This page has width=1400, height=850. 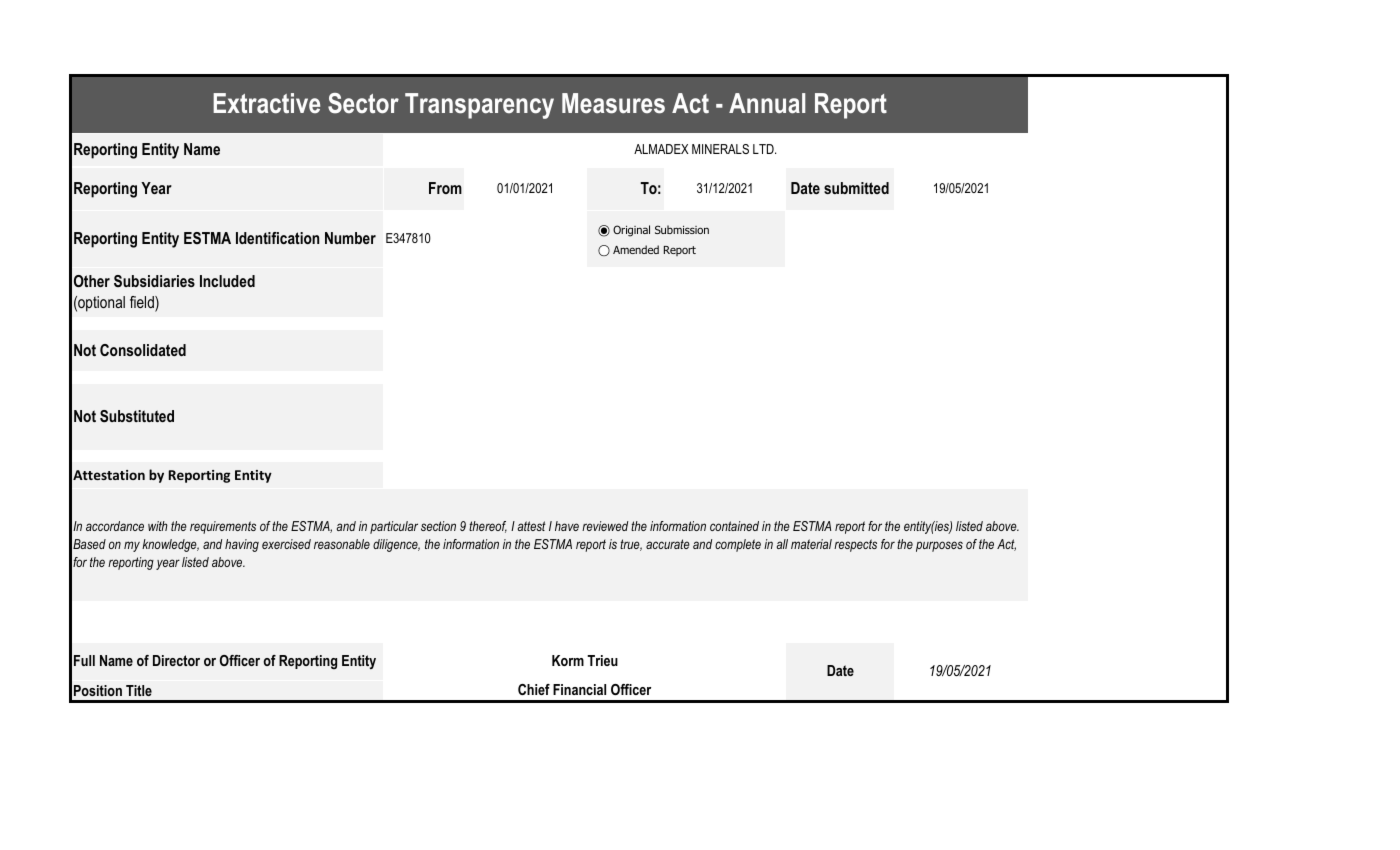 I want to click on Director, so click(x=176, y=660).
